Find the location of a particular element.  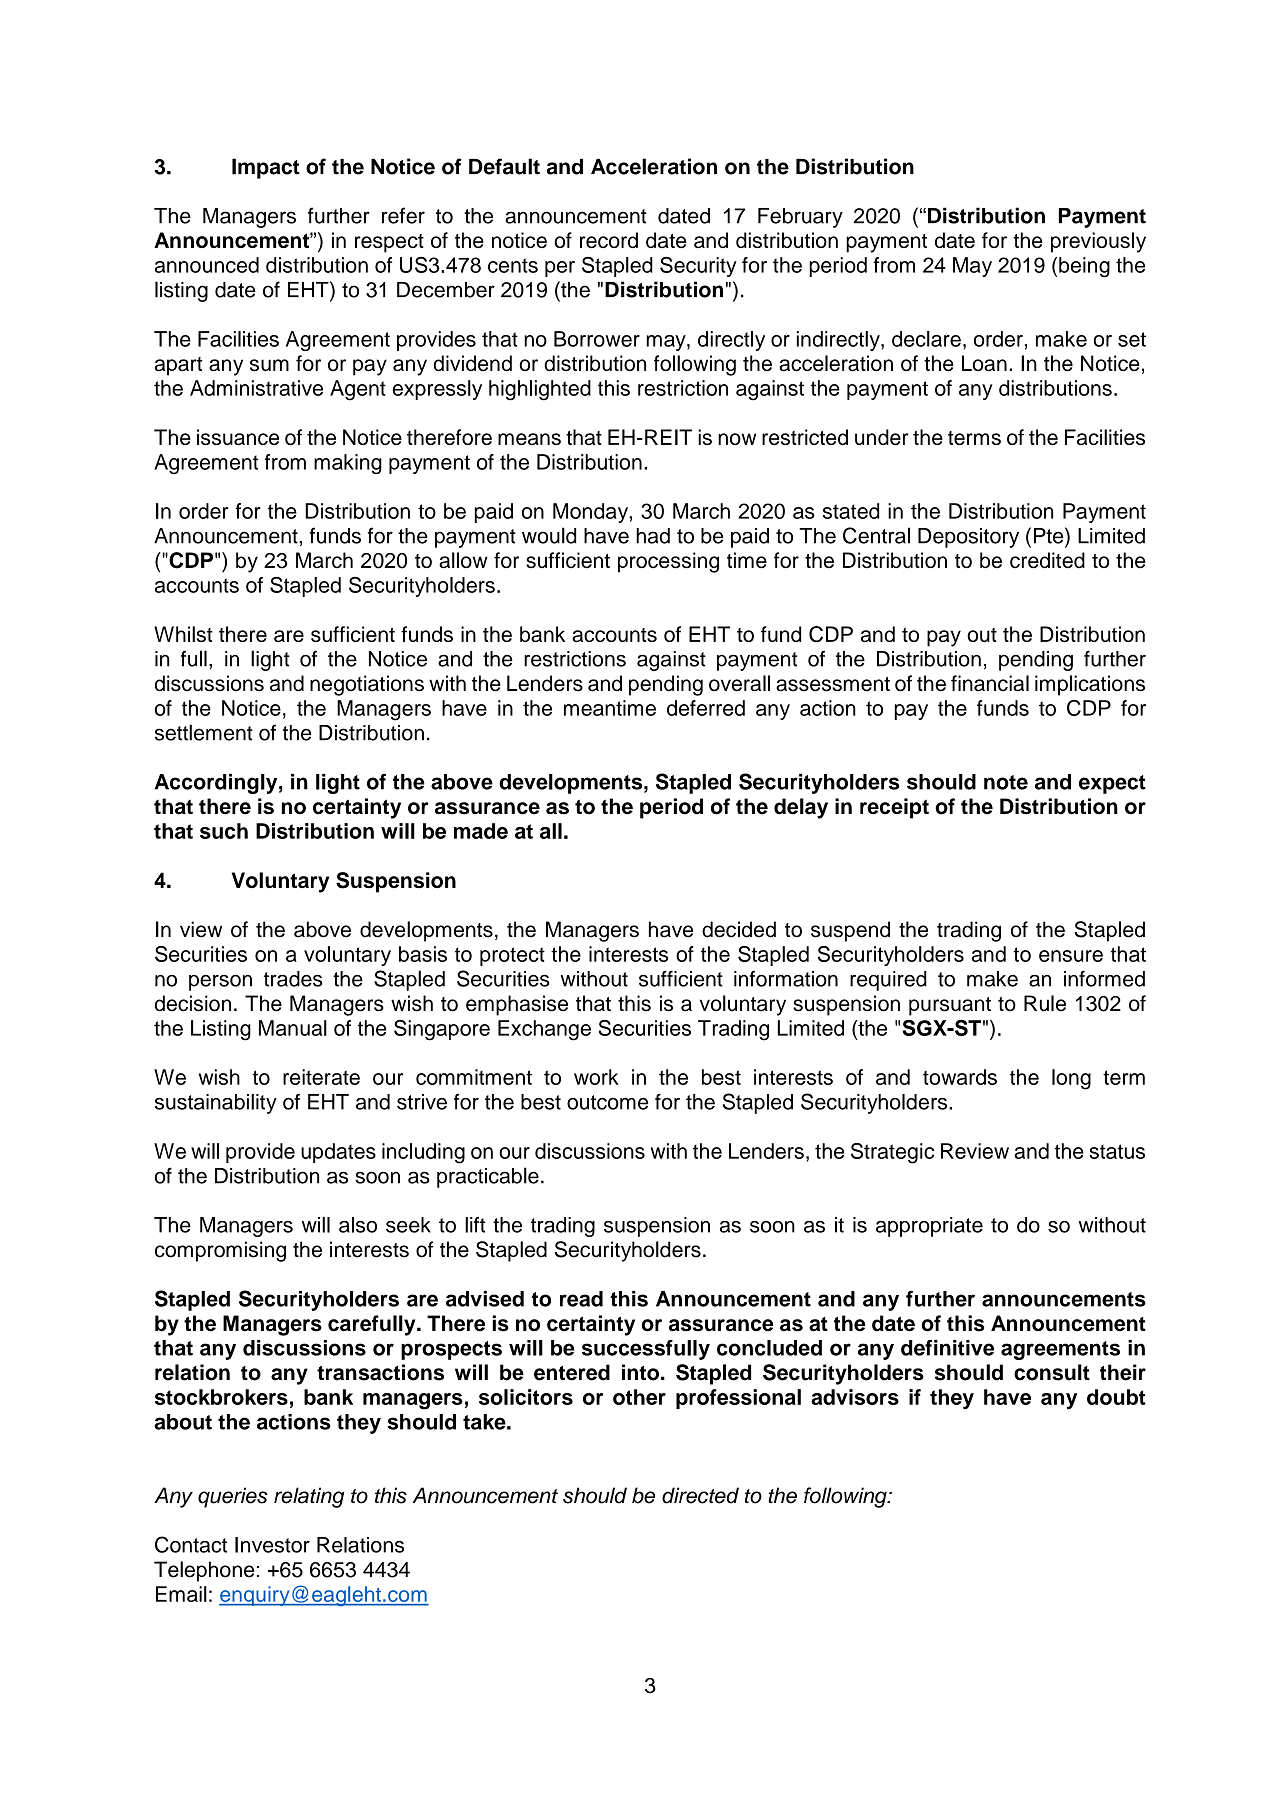

record is located at coordinates (609, 240).
